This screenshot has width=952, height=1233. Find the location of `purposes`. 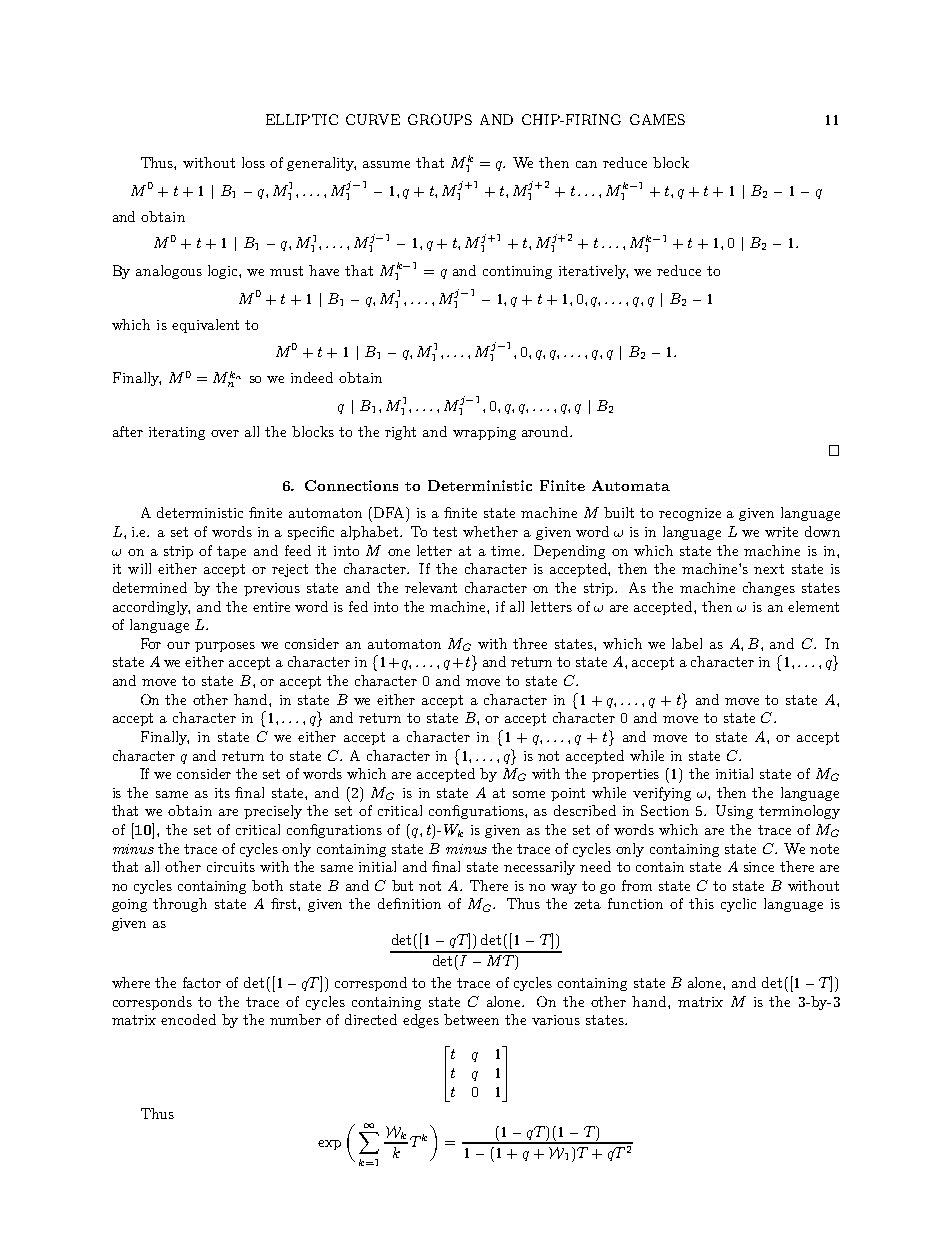

purposes is located at coordinates (225, 647).
